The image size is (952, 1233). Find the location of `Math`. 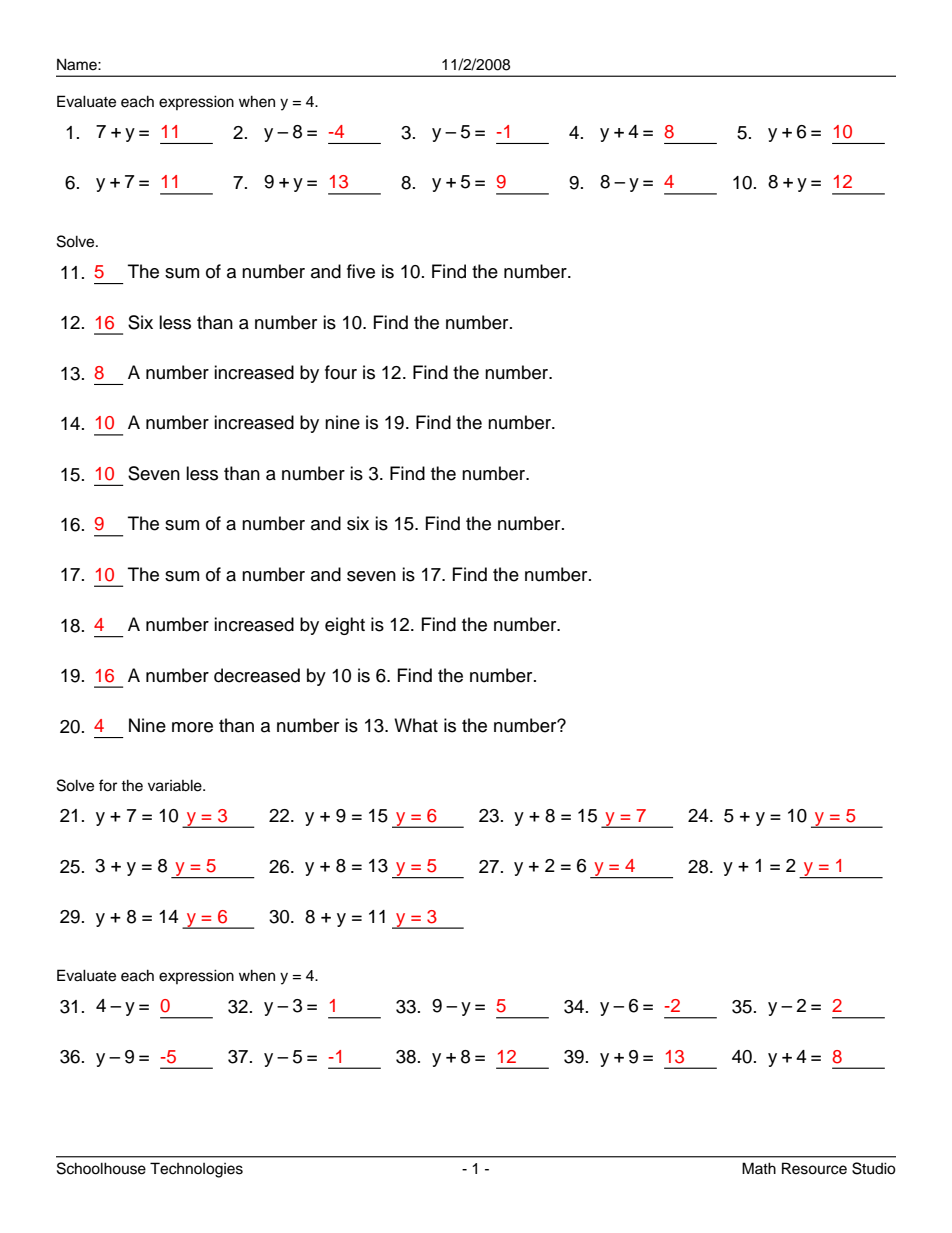

Math is located at coordinates (759, 1168).
